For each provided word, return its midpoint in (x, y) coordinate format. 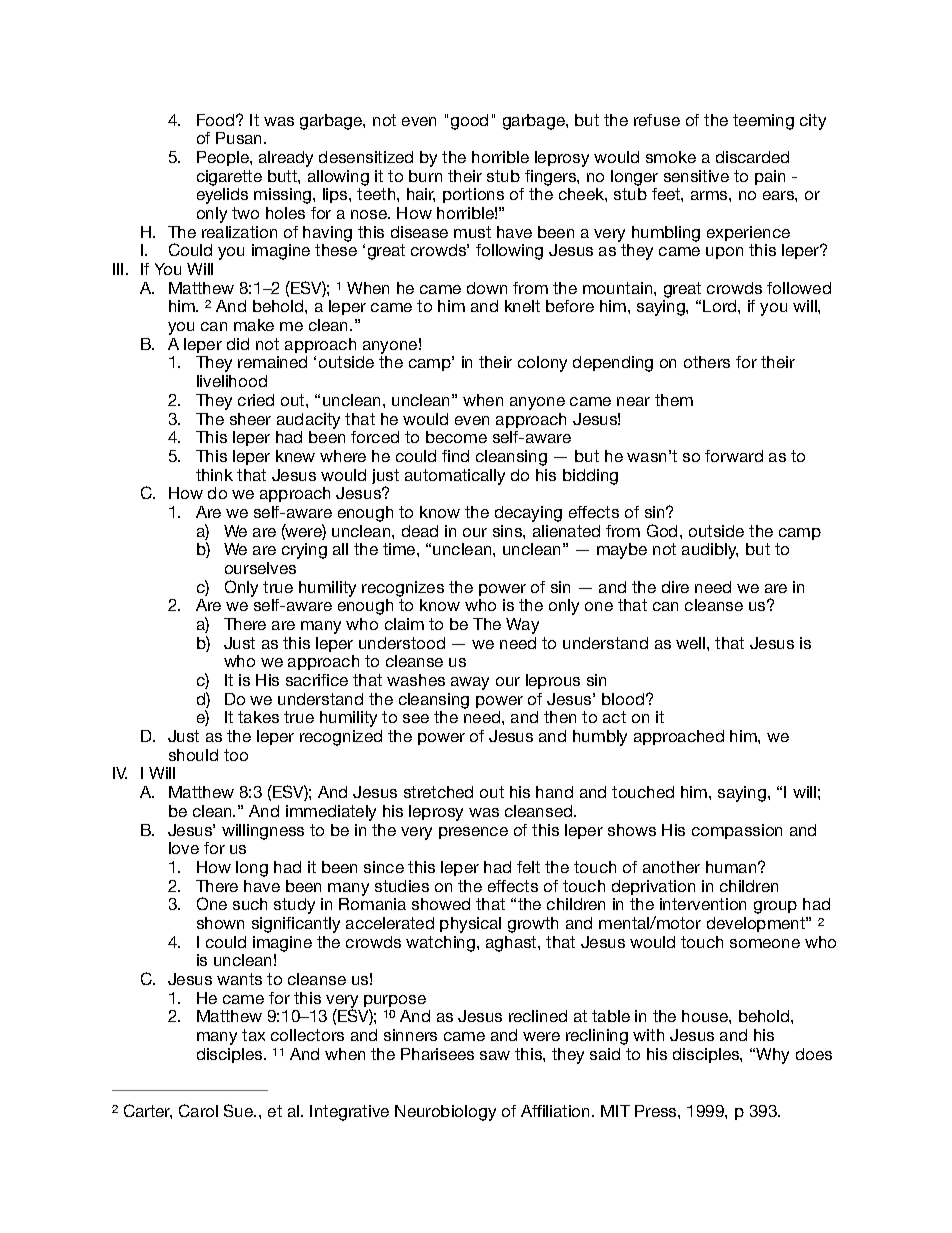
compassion (737, 831)
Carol (198, 1110)
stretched (438, 792)
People (224, 158)
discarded (752, 157)
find (455, 456)
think (214, 475)
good (469, 122)
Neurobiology (445, 1113)
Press (657, 1111)
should (193, 755)
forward (734, 456)
